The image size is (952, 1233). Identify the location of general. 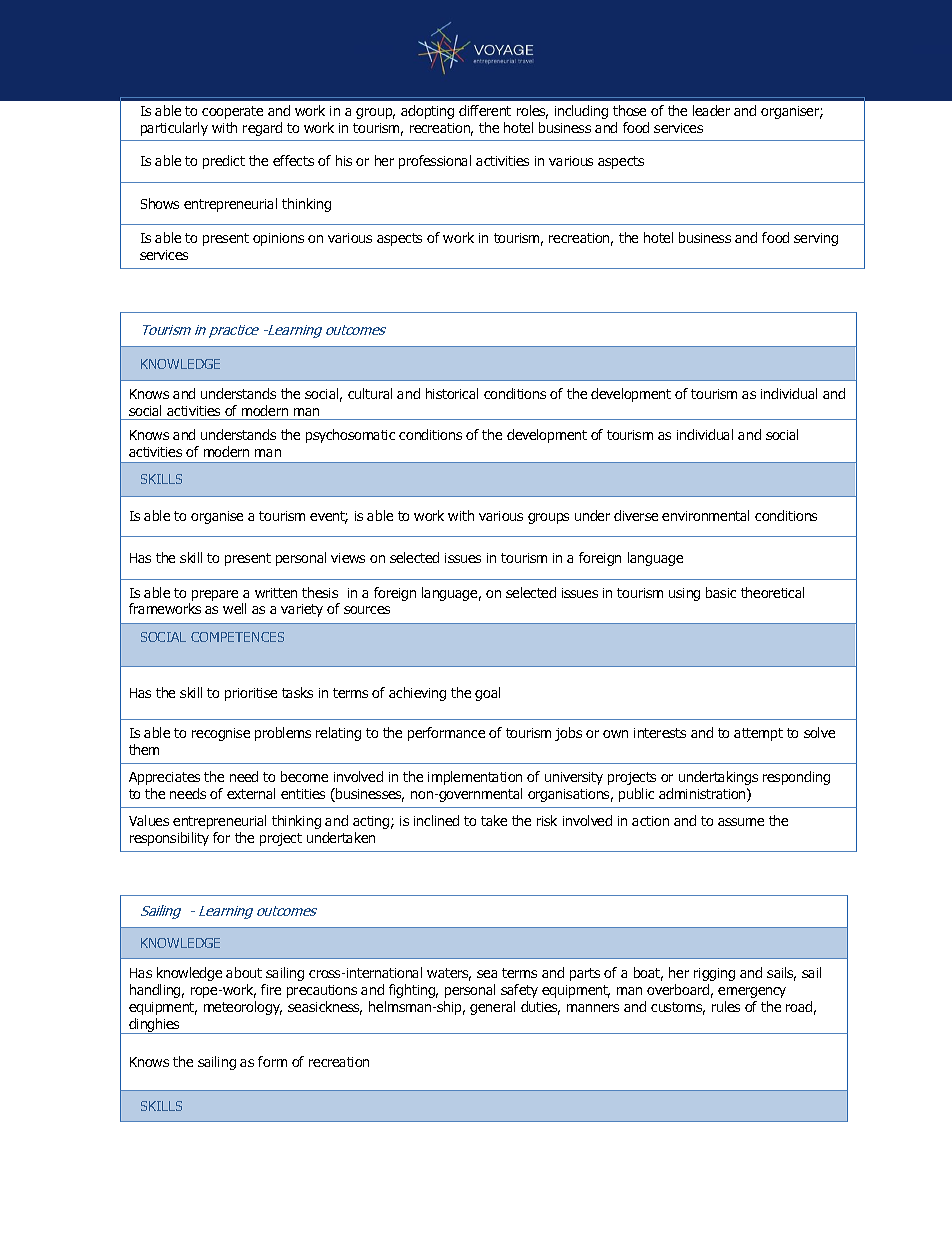
(492, 1008).
